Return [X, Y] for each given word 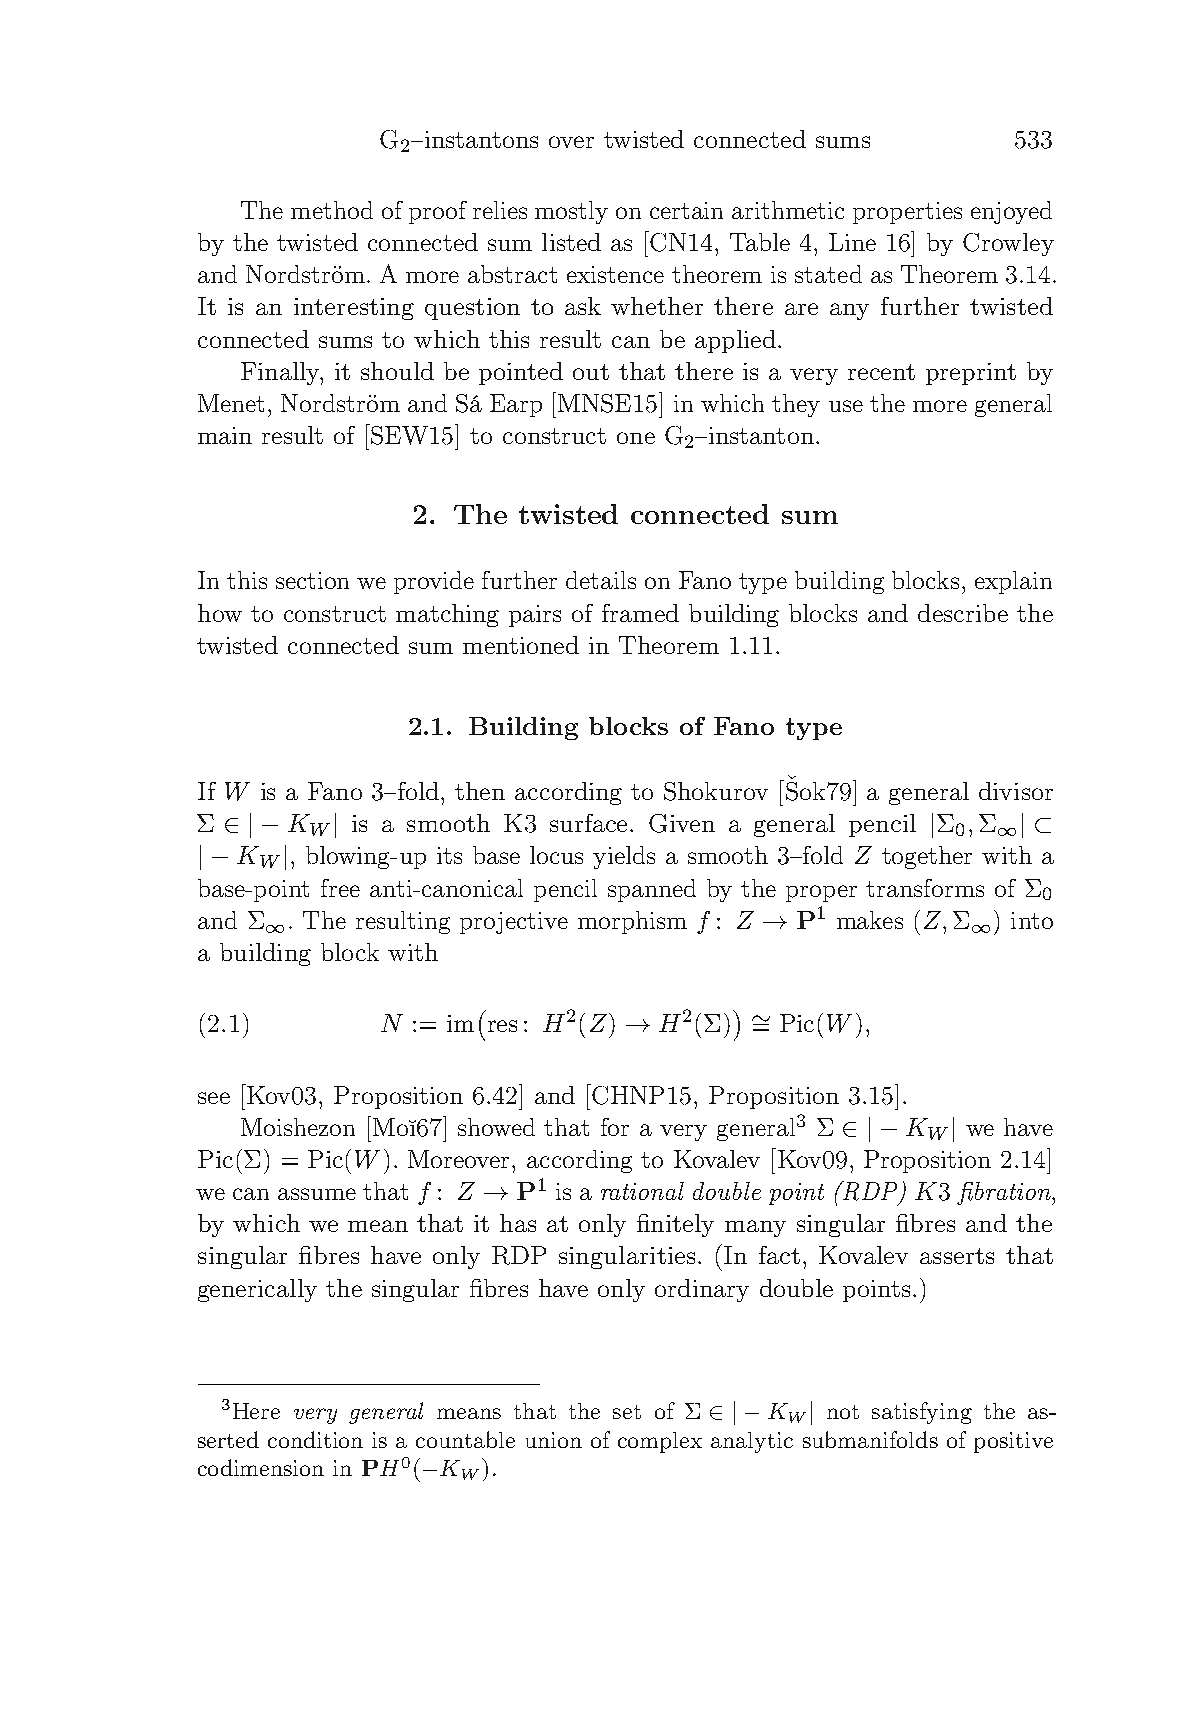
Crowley [1008, 244]
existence [615, 274]
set [627, 1412]
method [332, 210]
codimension [261, 1467]
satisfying [922, 1413]
